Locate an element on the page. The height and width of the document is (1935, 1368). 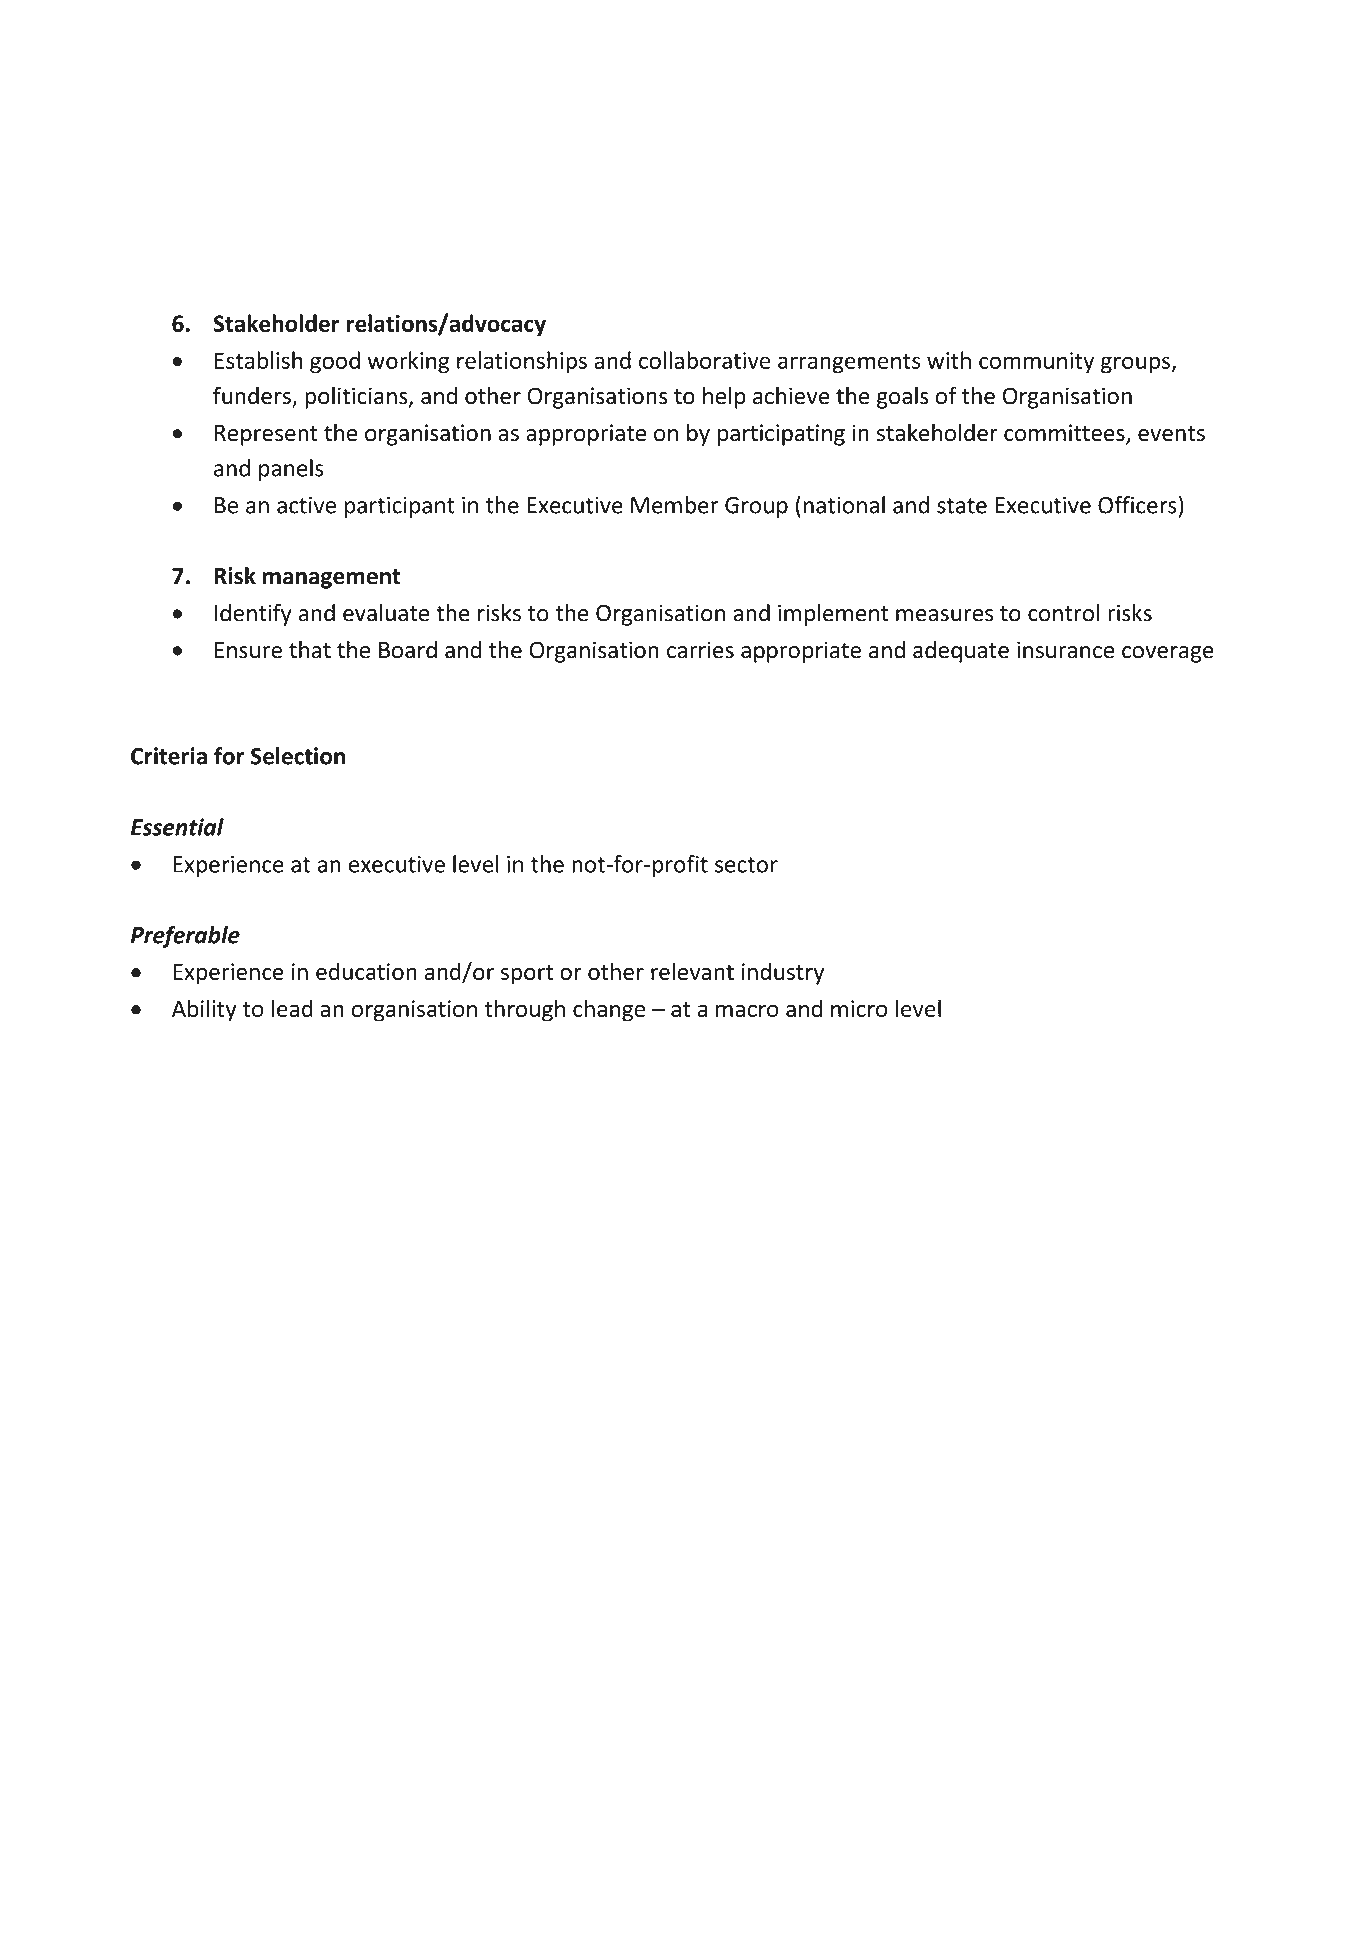
sector is located at coordinates (746, 865).
